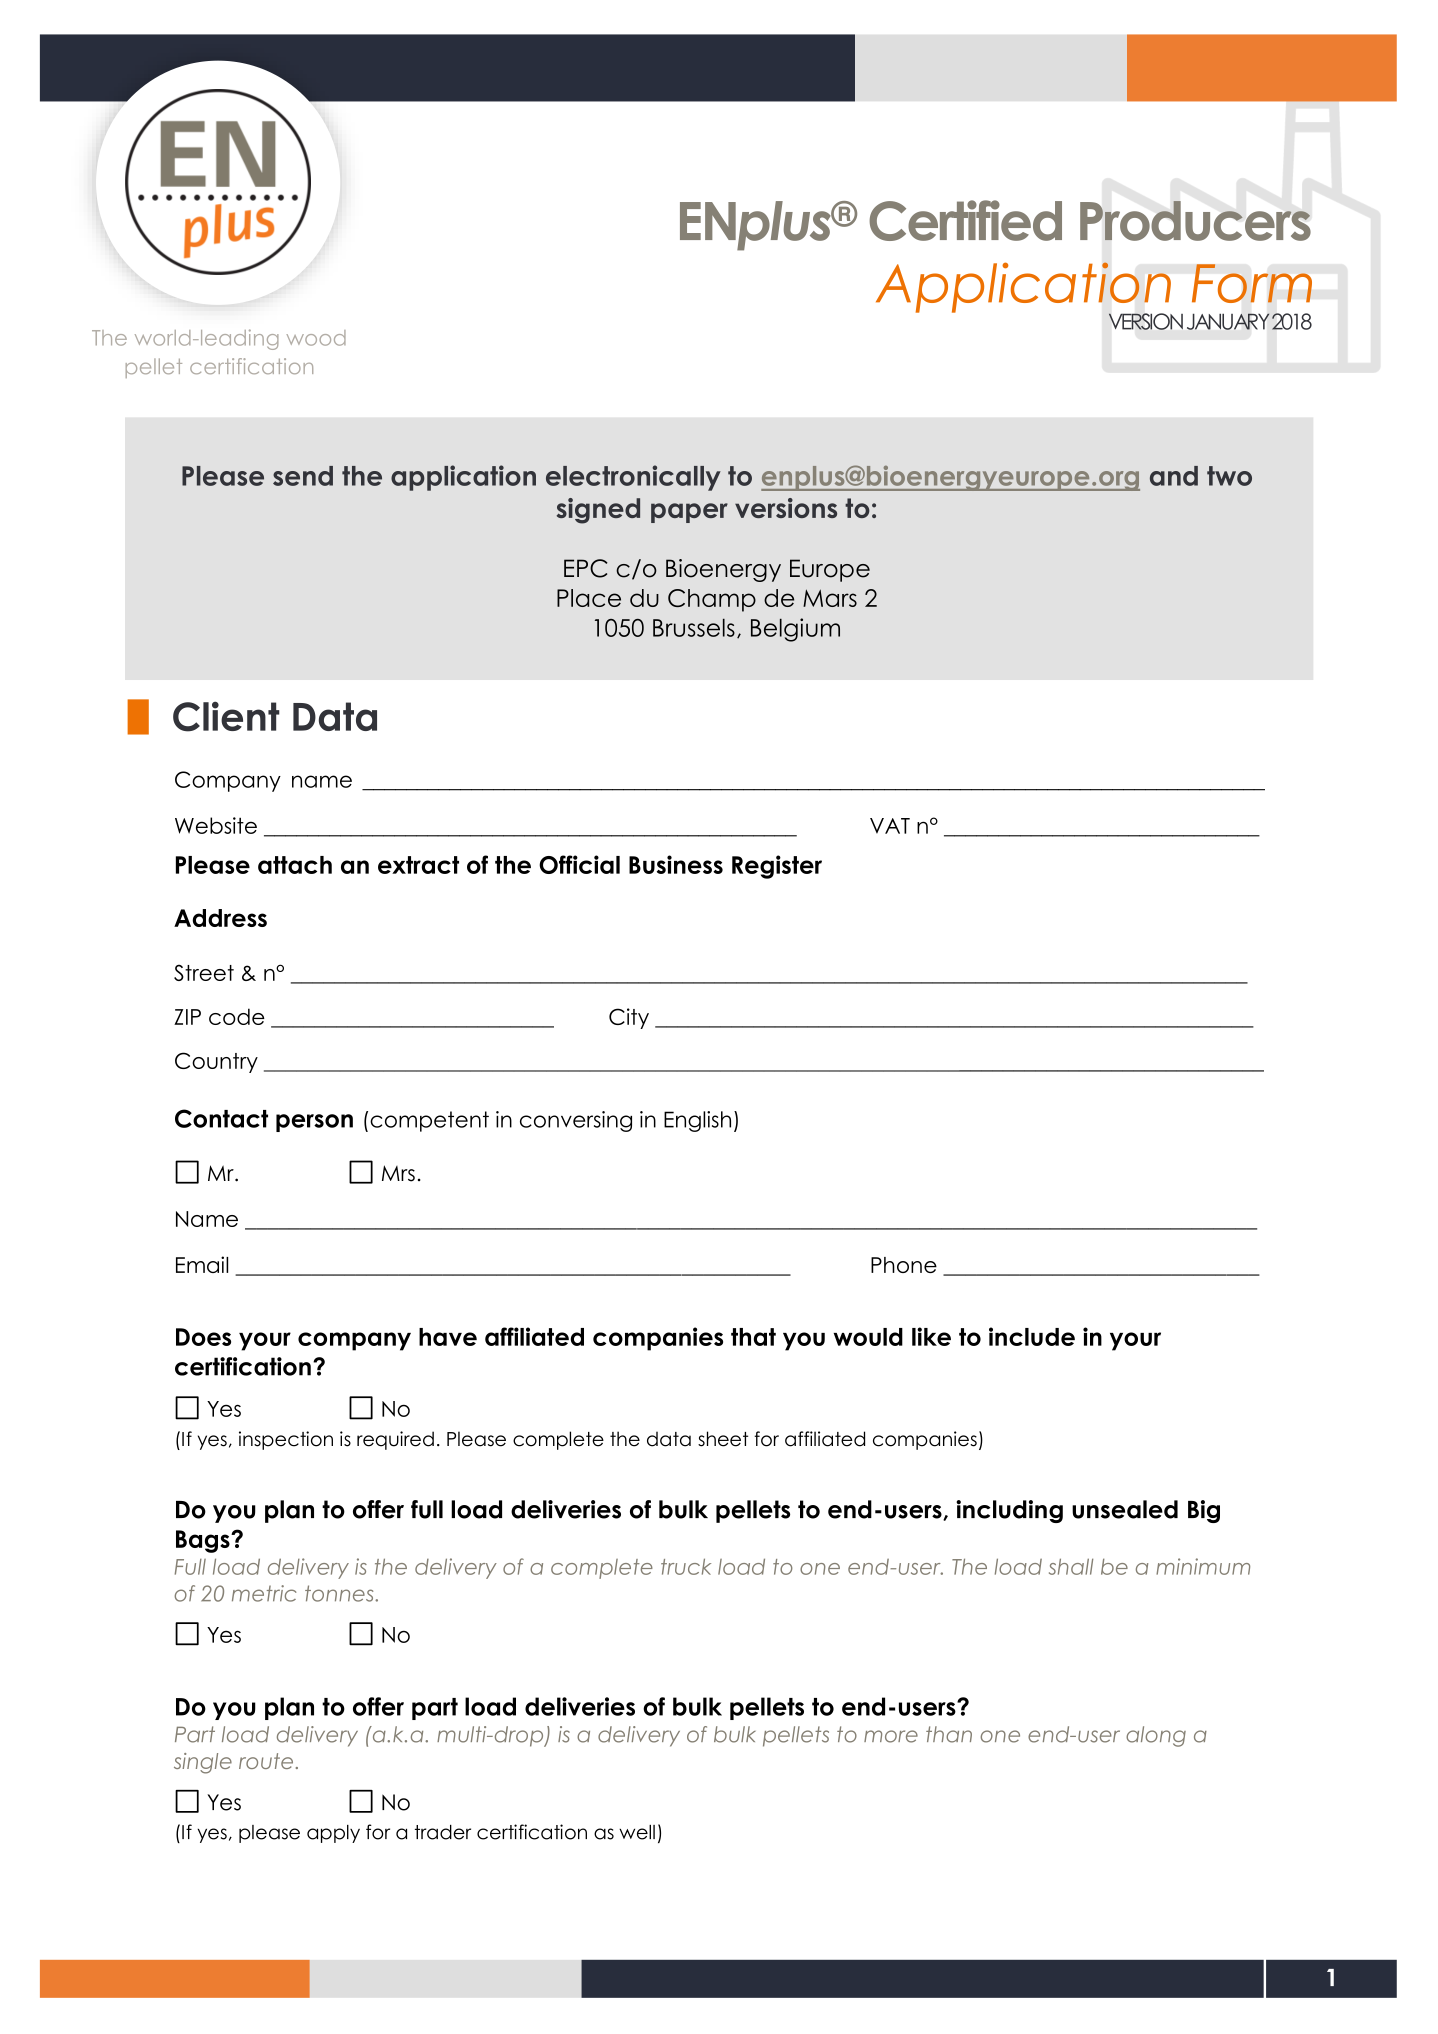 This screenshot has height=2034, width=1438. I want to click on that, so click(753, 1337).
